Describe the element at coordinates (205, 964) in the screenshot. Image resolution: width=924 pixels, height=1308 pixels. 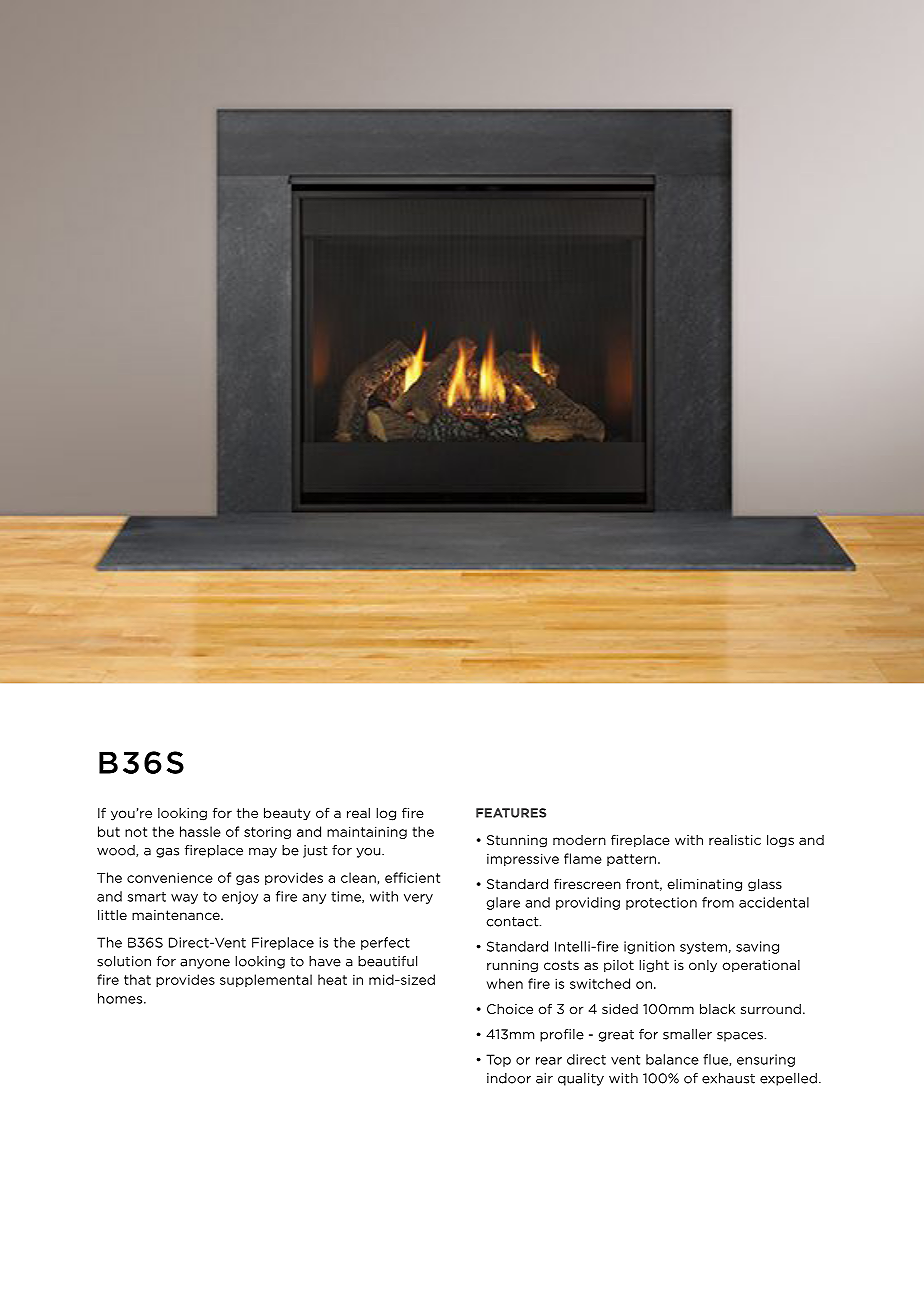
I see `anyone` at that location.
